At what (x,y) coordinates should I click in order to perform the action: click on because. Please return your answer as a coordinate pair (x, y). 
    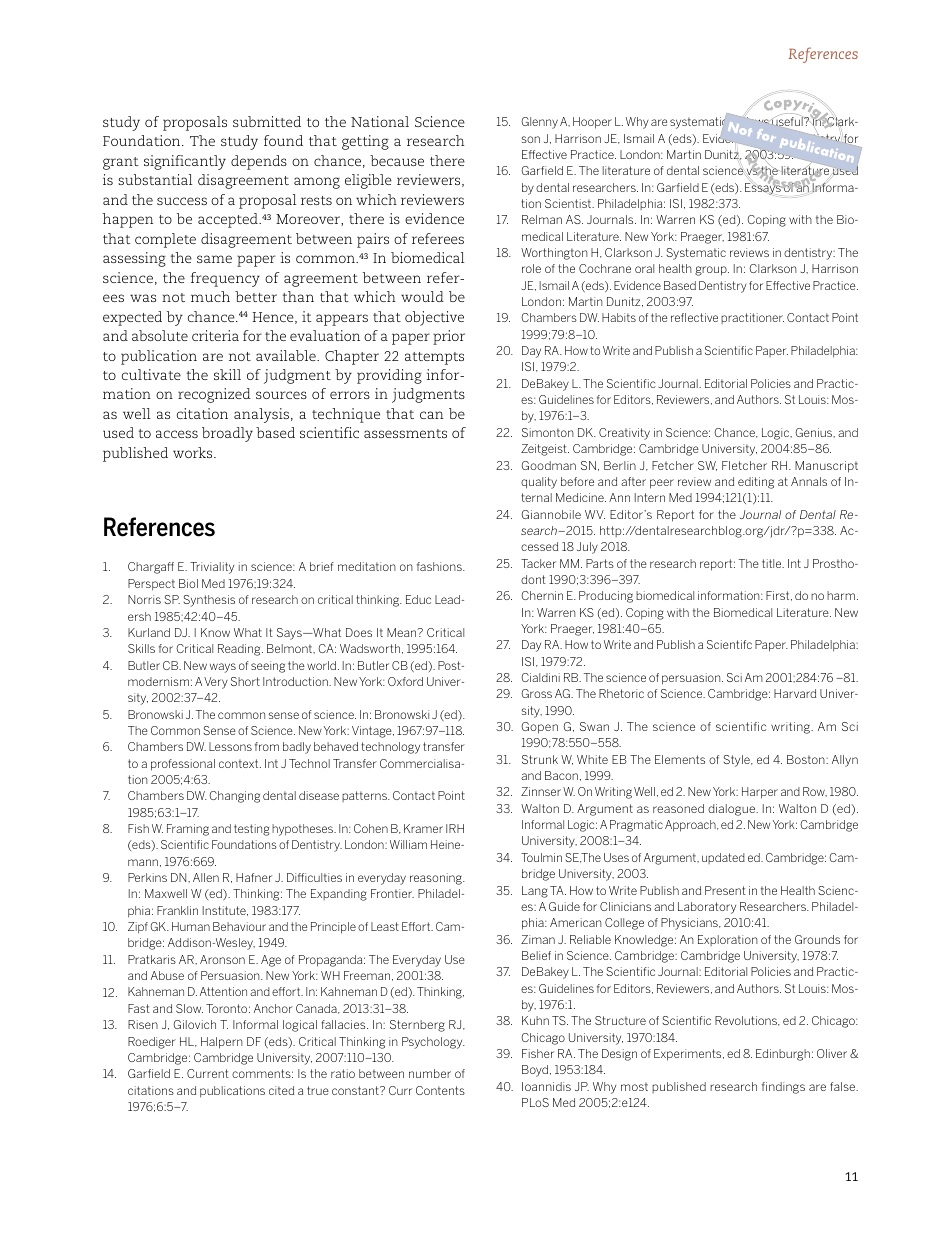
    Looking at the image, I should click on (397, 160).
